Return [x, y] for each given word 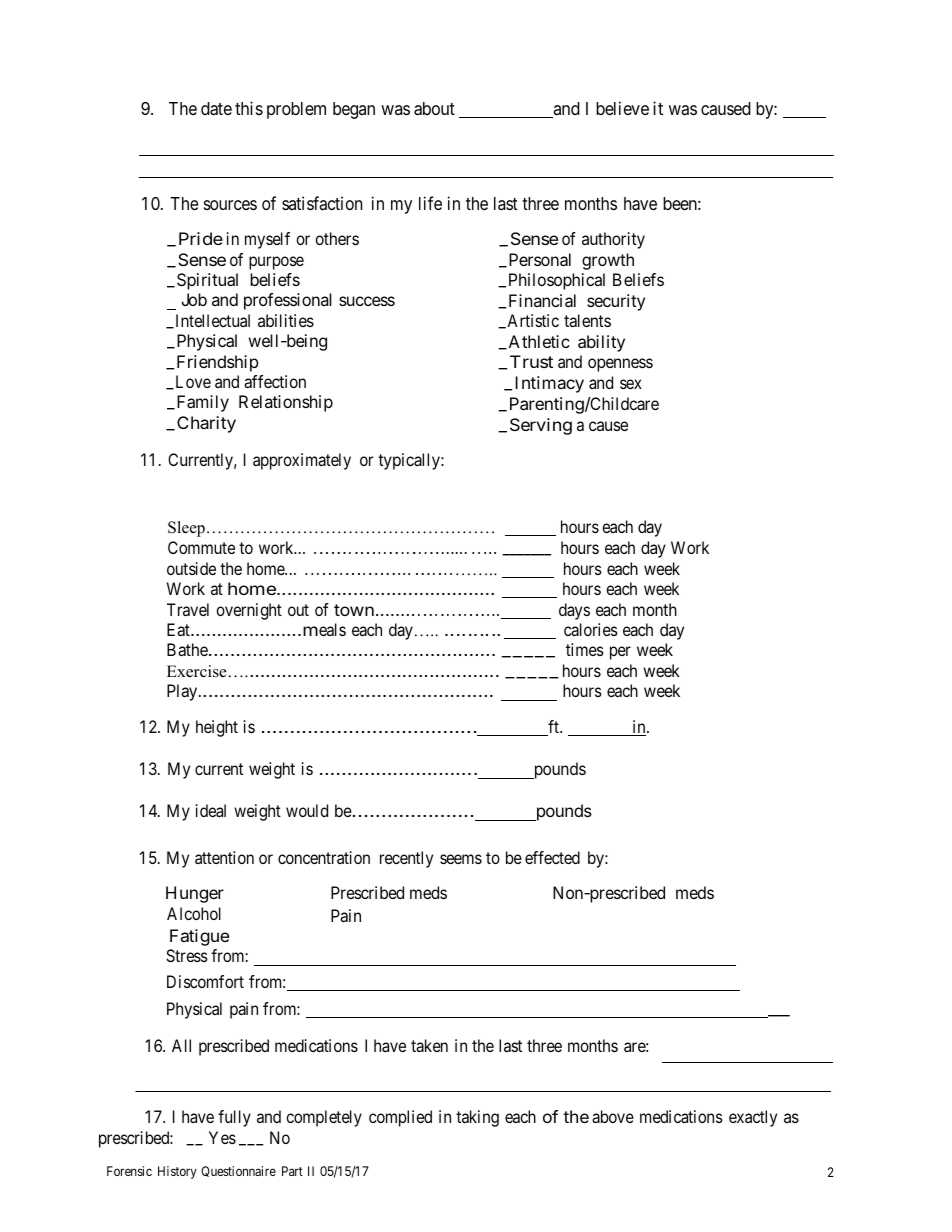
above [613, 1116]
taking [477, 1118]
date [216, 109]
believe [622, 108]
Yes [222, 1137]
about [434, 109]
